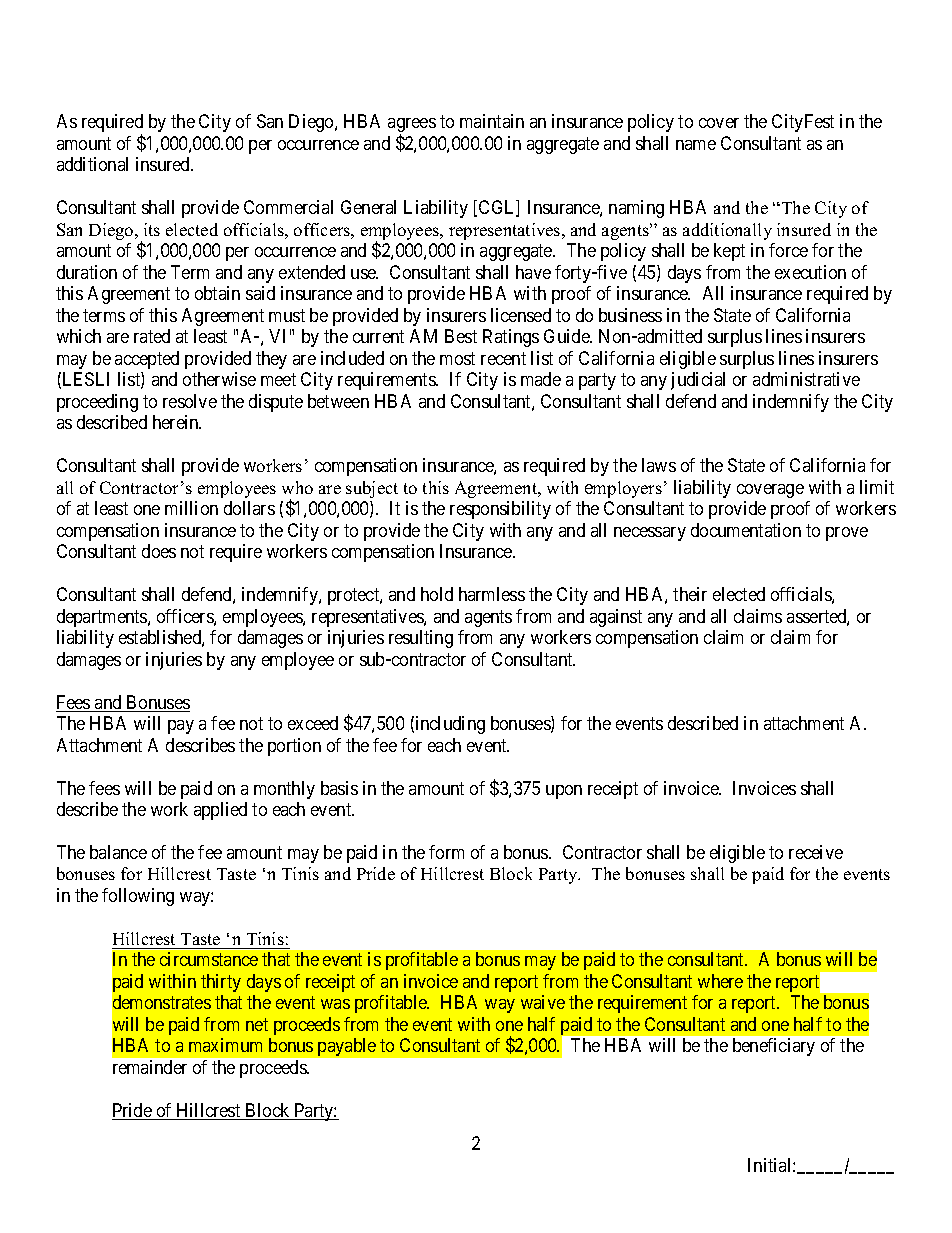 This image has width=952, height=1233. I want to click on its, so click(152, 229).
